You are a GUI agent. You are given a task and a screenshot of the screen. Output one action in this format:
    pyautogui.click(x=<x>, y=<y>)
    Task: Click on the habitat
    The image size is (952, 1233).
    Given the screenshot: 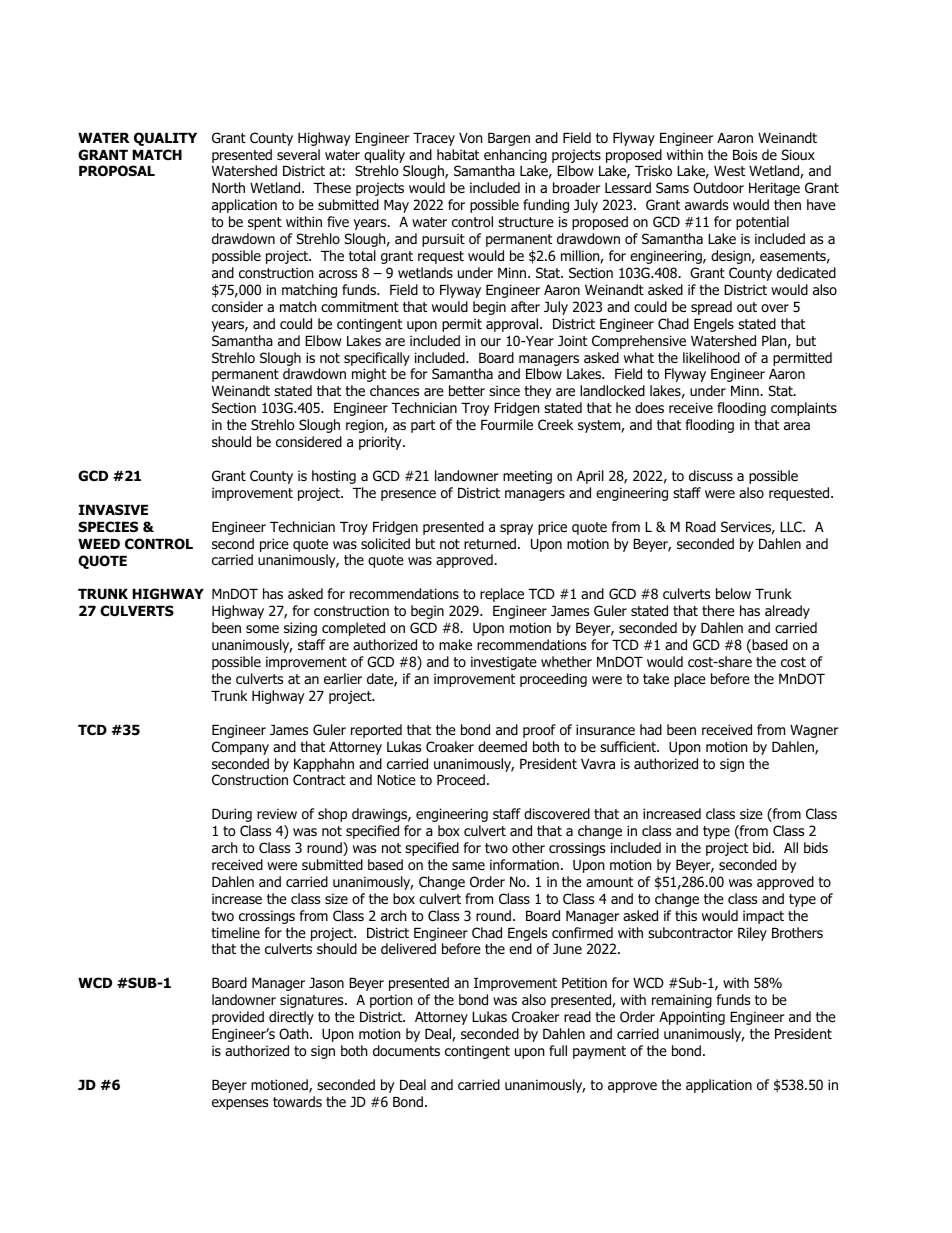 What is the action you would take?
    pyautogui.click(x=458, y=154)
